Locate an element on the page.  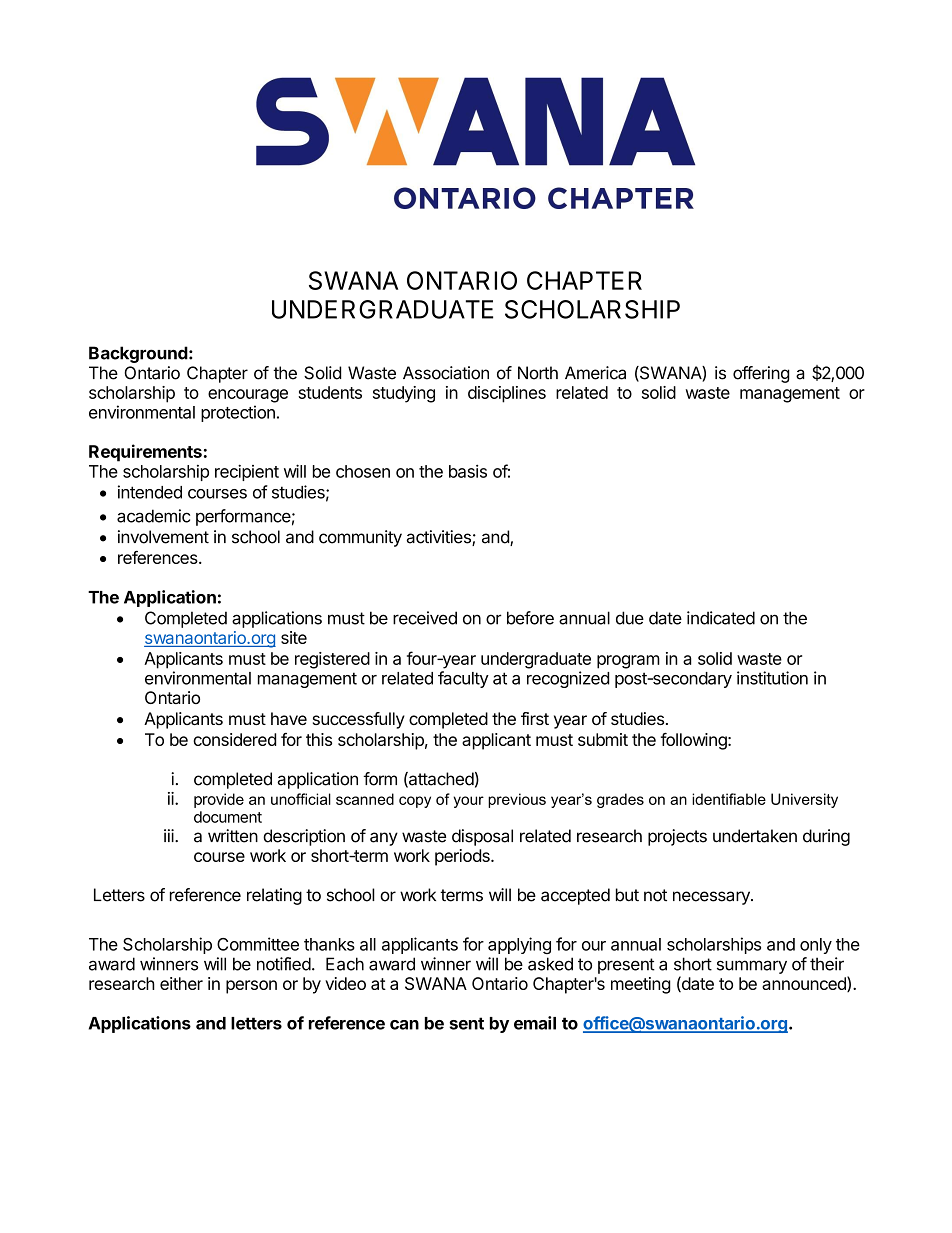
offering is located at coordinates (761, 374).
